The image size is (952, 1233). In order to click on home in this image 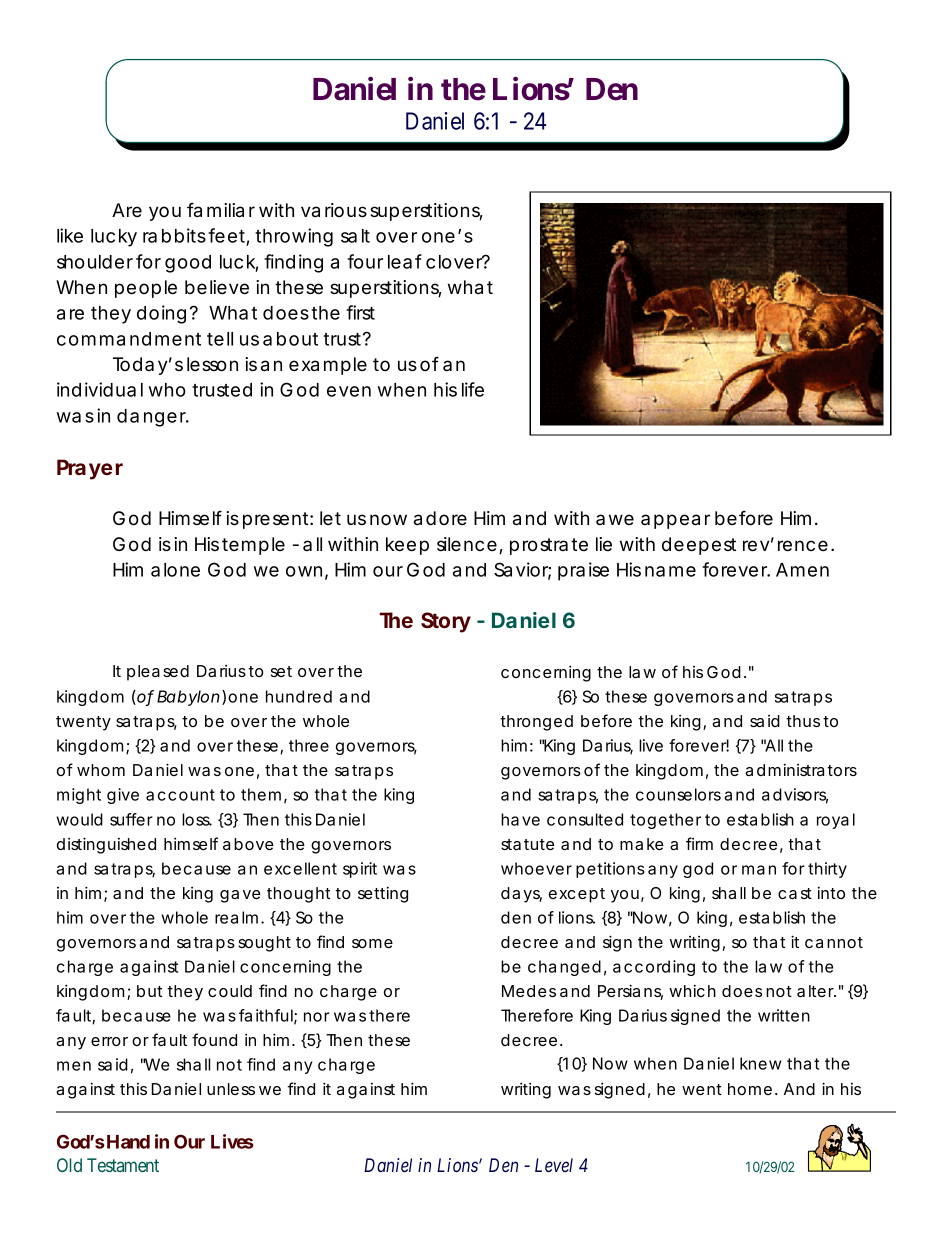, I will do `click(750, 1089)`.
